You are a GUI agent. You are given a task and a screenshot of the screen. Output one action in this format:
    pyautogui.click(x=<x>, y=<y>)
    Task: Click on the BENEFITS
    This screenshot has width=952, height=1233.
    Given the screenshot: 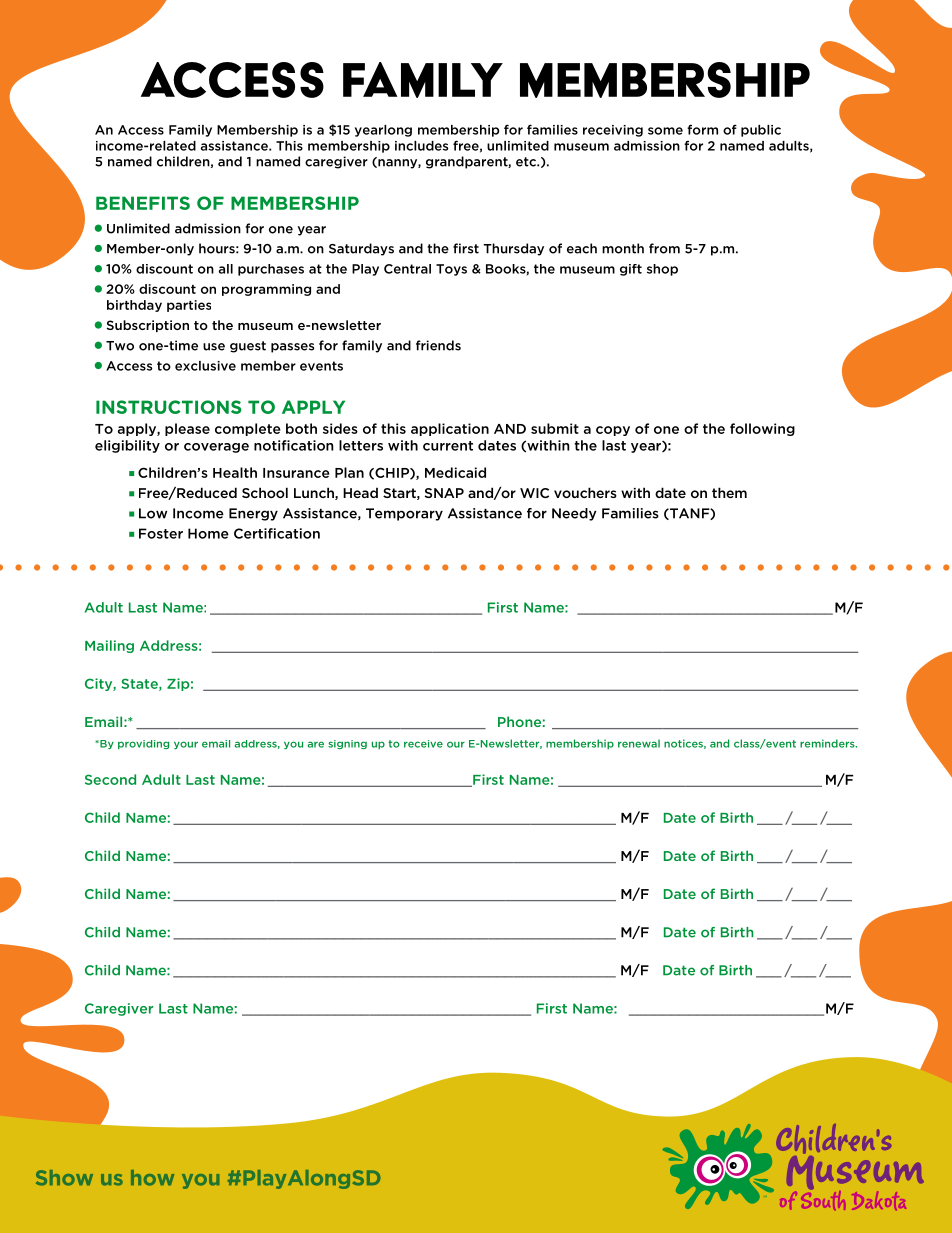 What is the action you would take?
    pyautogui.click(x=143, y=203)
